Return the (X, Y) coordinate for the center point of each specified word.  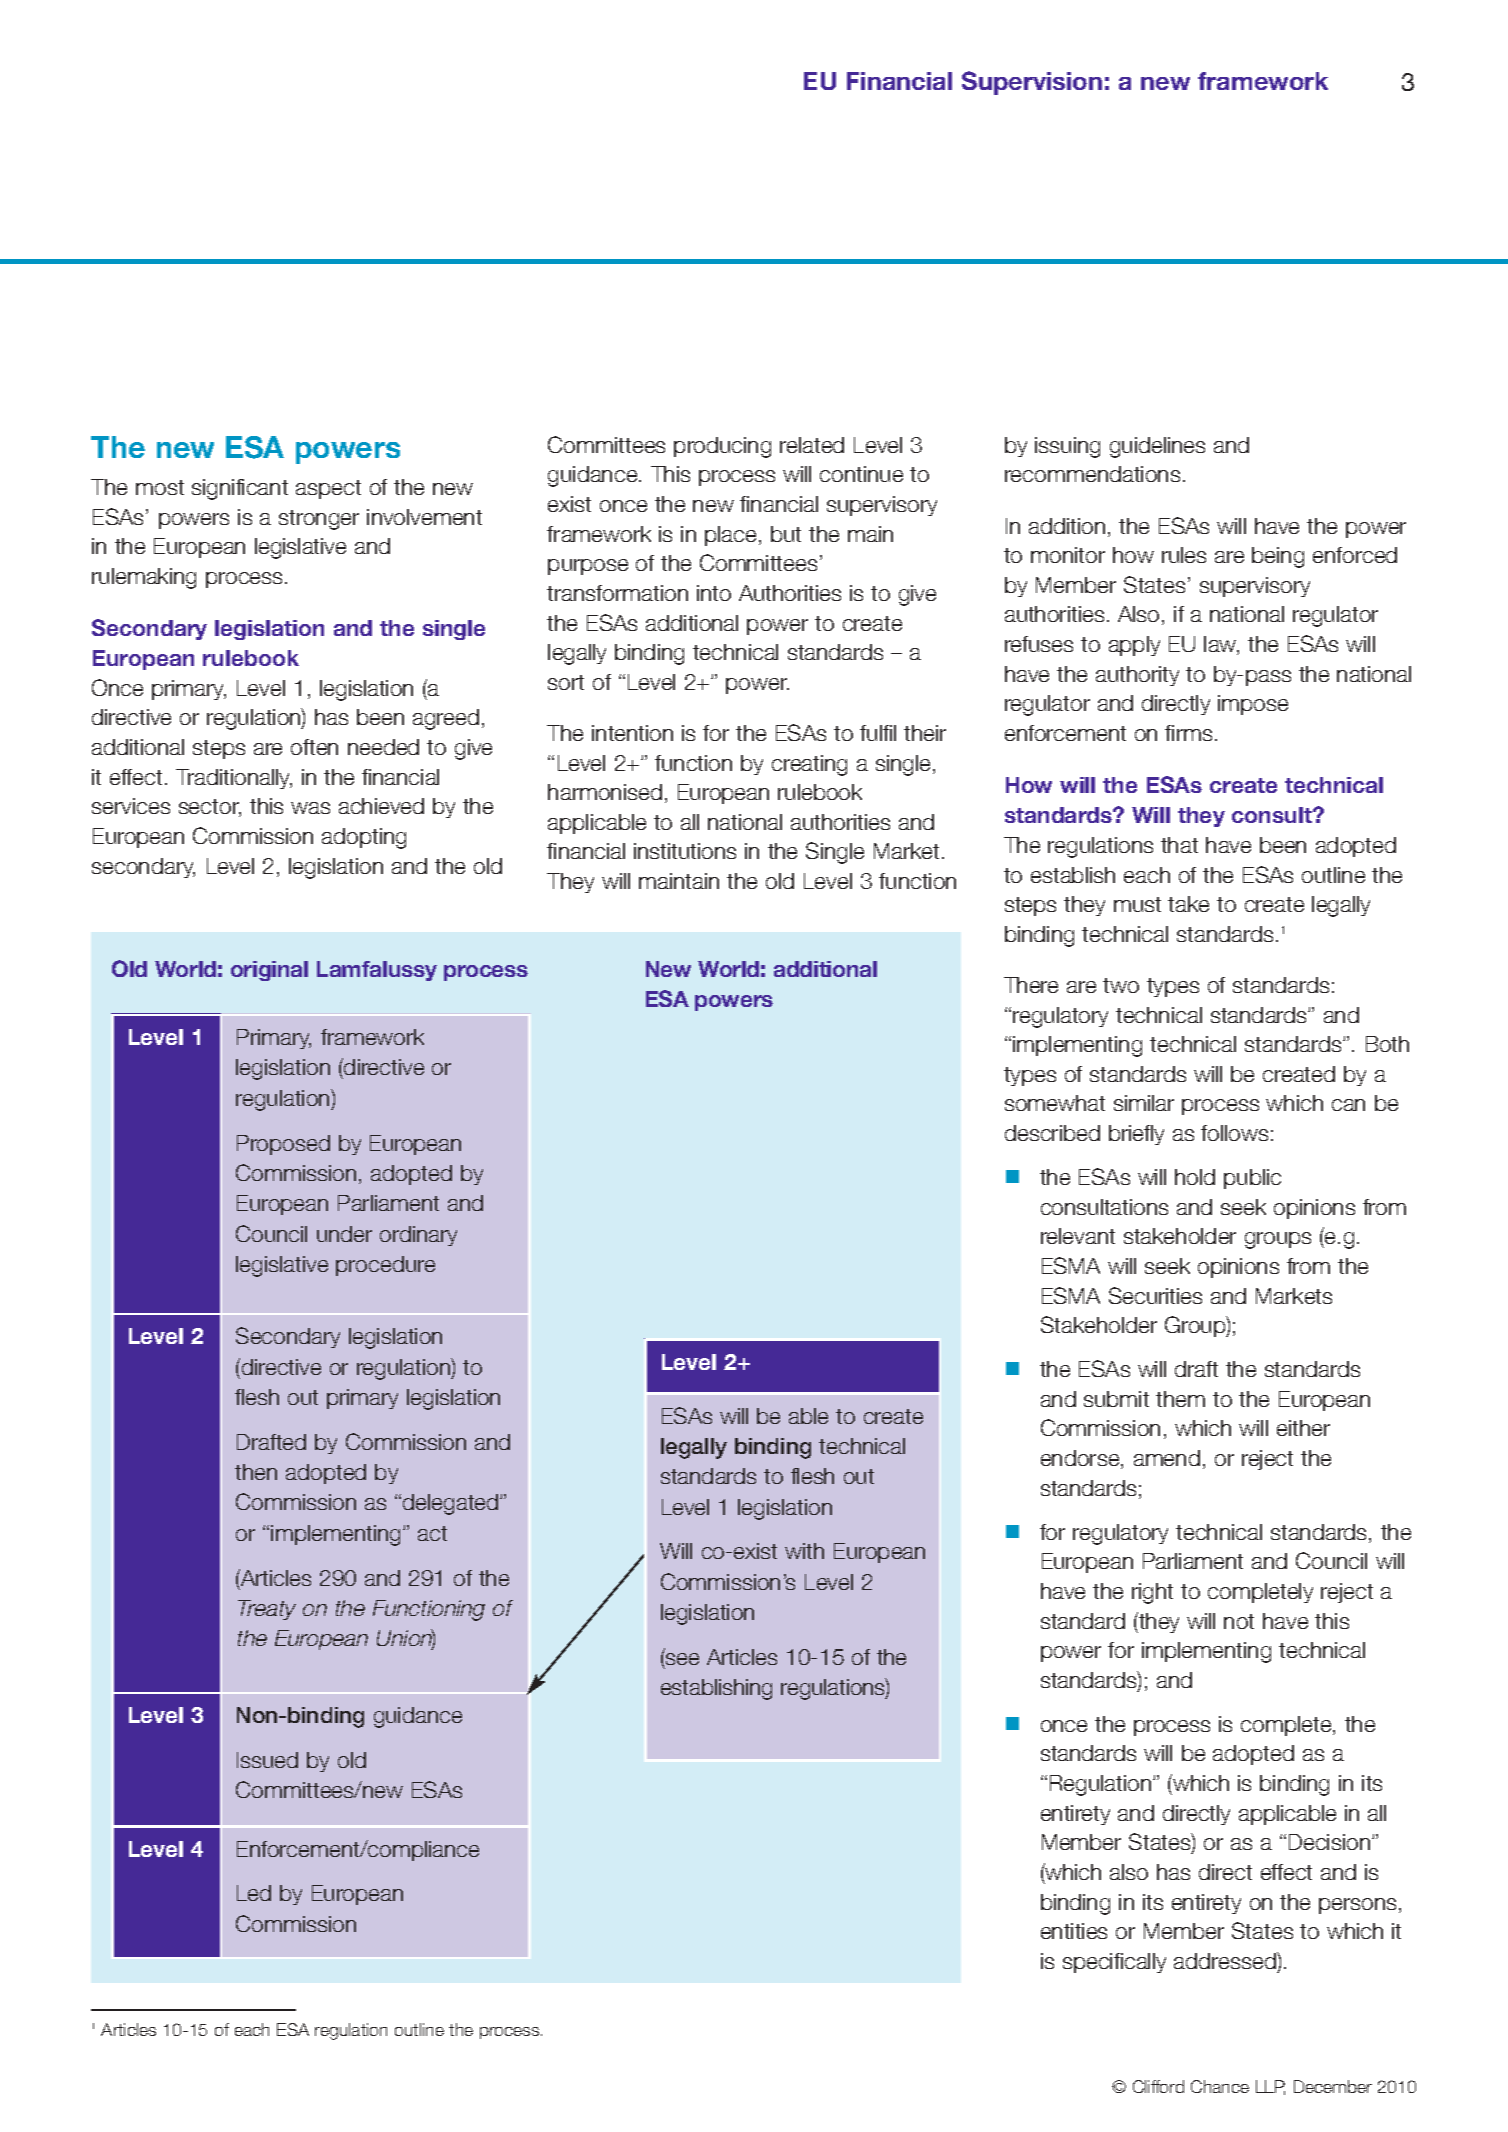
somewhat (1055, 1103)
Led (254, 1893)
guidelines (1157, 447)
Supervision (1032, 83)
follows (1234, 1133)
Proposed (283, 1145)
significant (240, 489)
